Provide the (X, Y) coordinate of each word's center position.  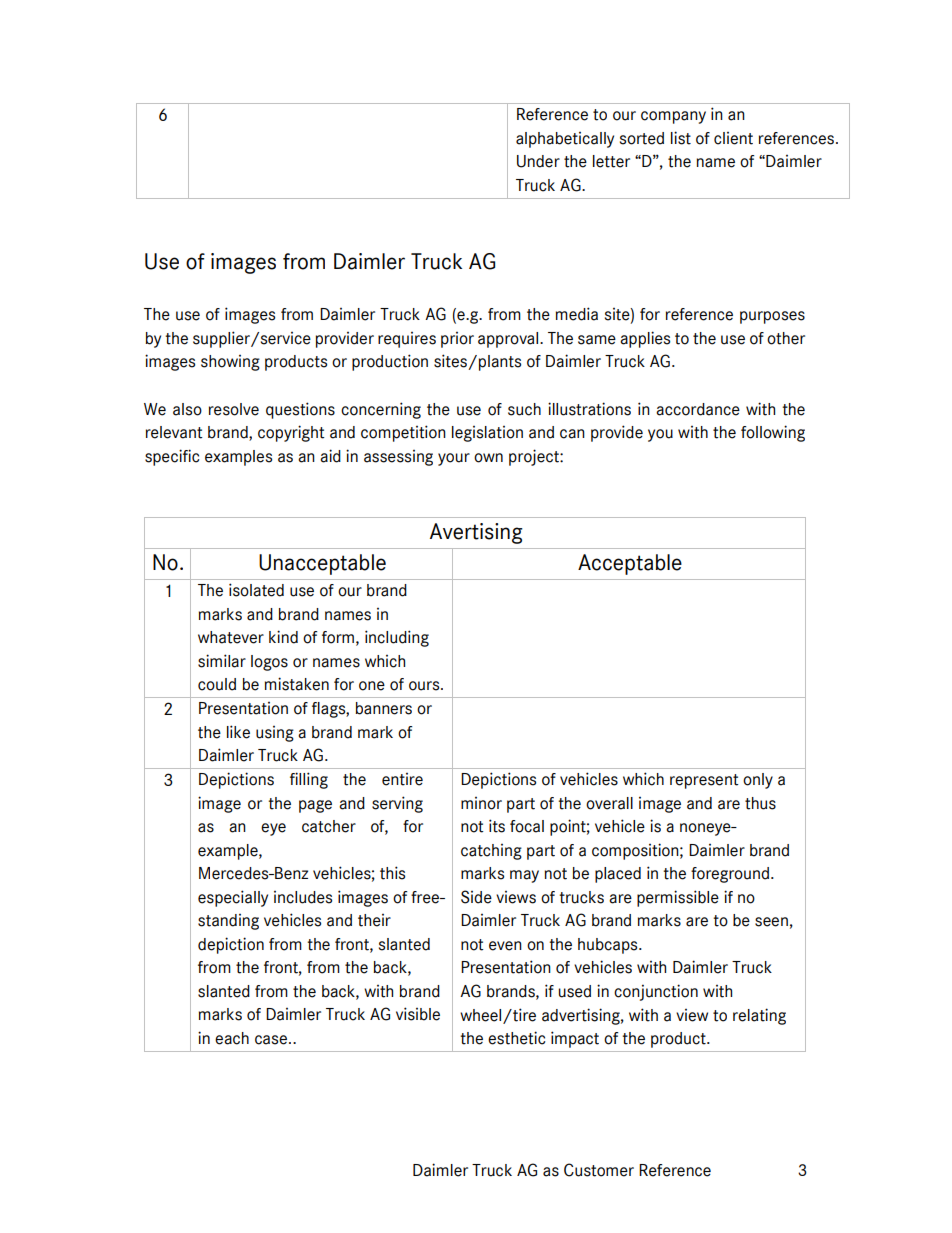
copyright (291, 433)
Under (538, 161)
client (733, 138)
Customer (599, 1170)
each (232, 1038)
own (488, 458)
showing (230, 363)
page (315, 806)
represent (704, 781)
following (773, 433)
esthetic (517, 1038)
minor (481, 803)
